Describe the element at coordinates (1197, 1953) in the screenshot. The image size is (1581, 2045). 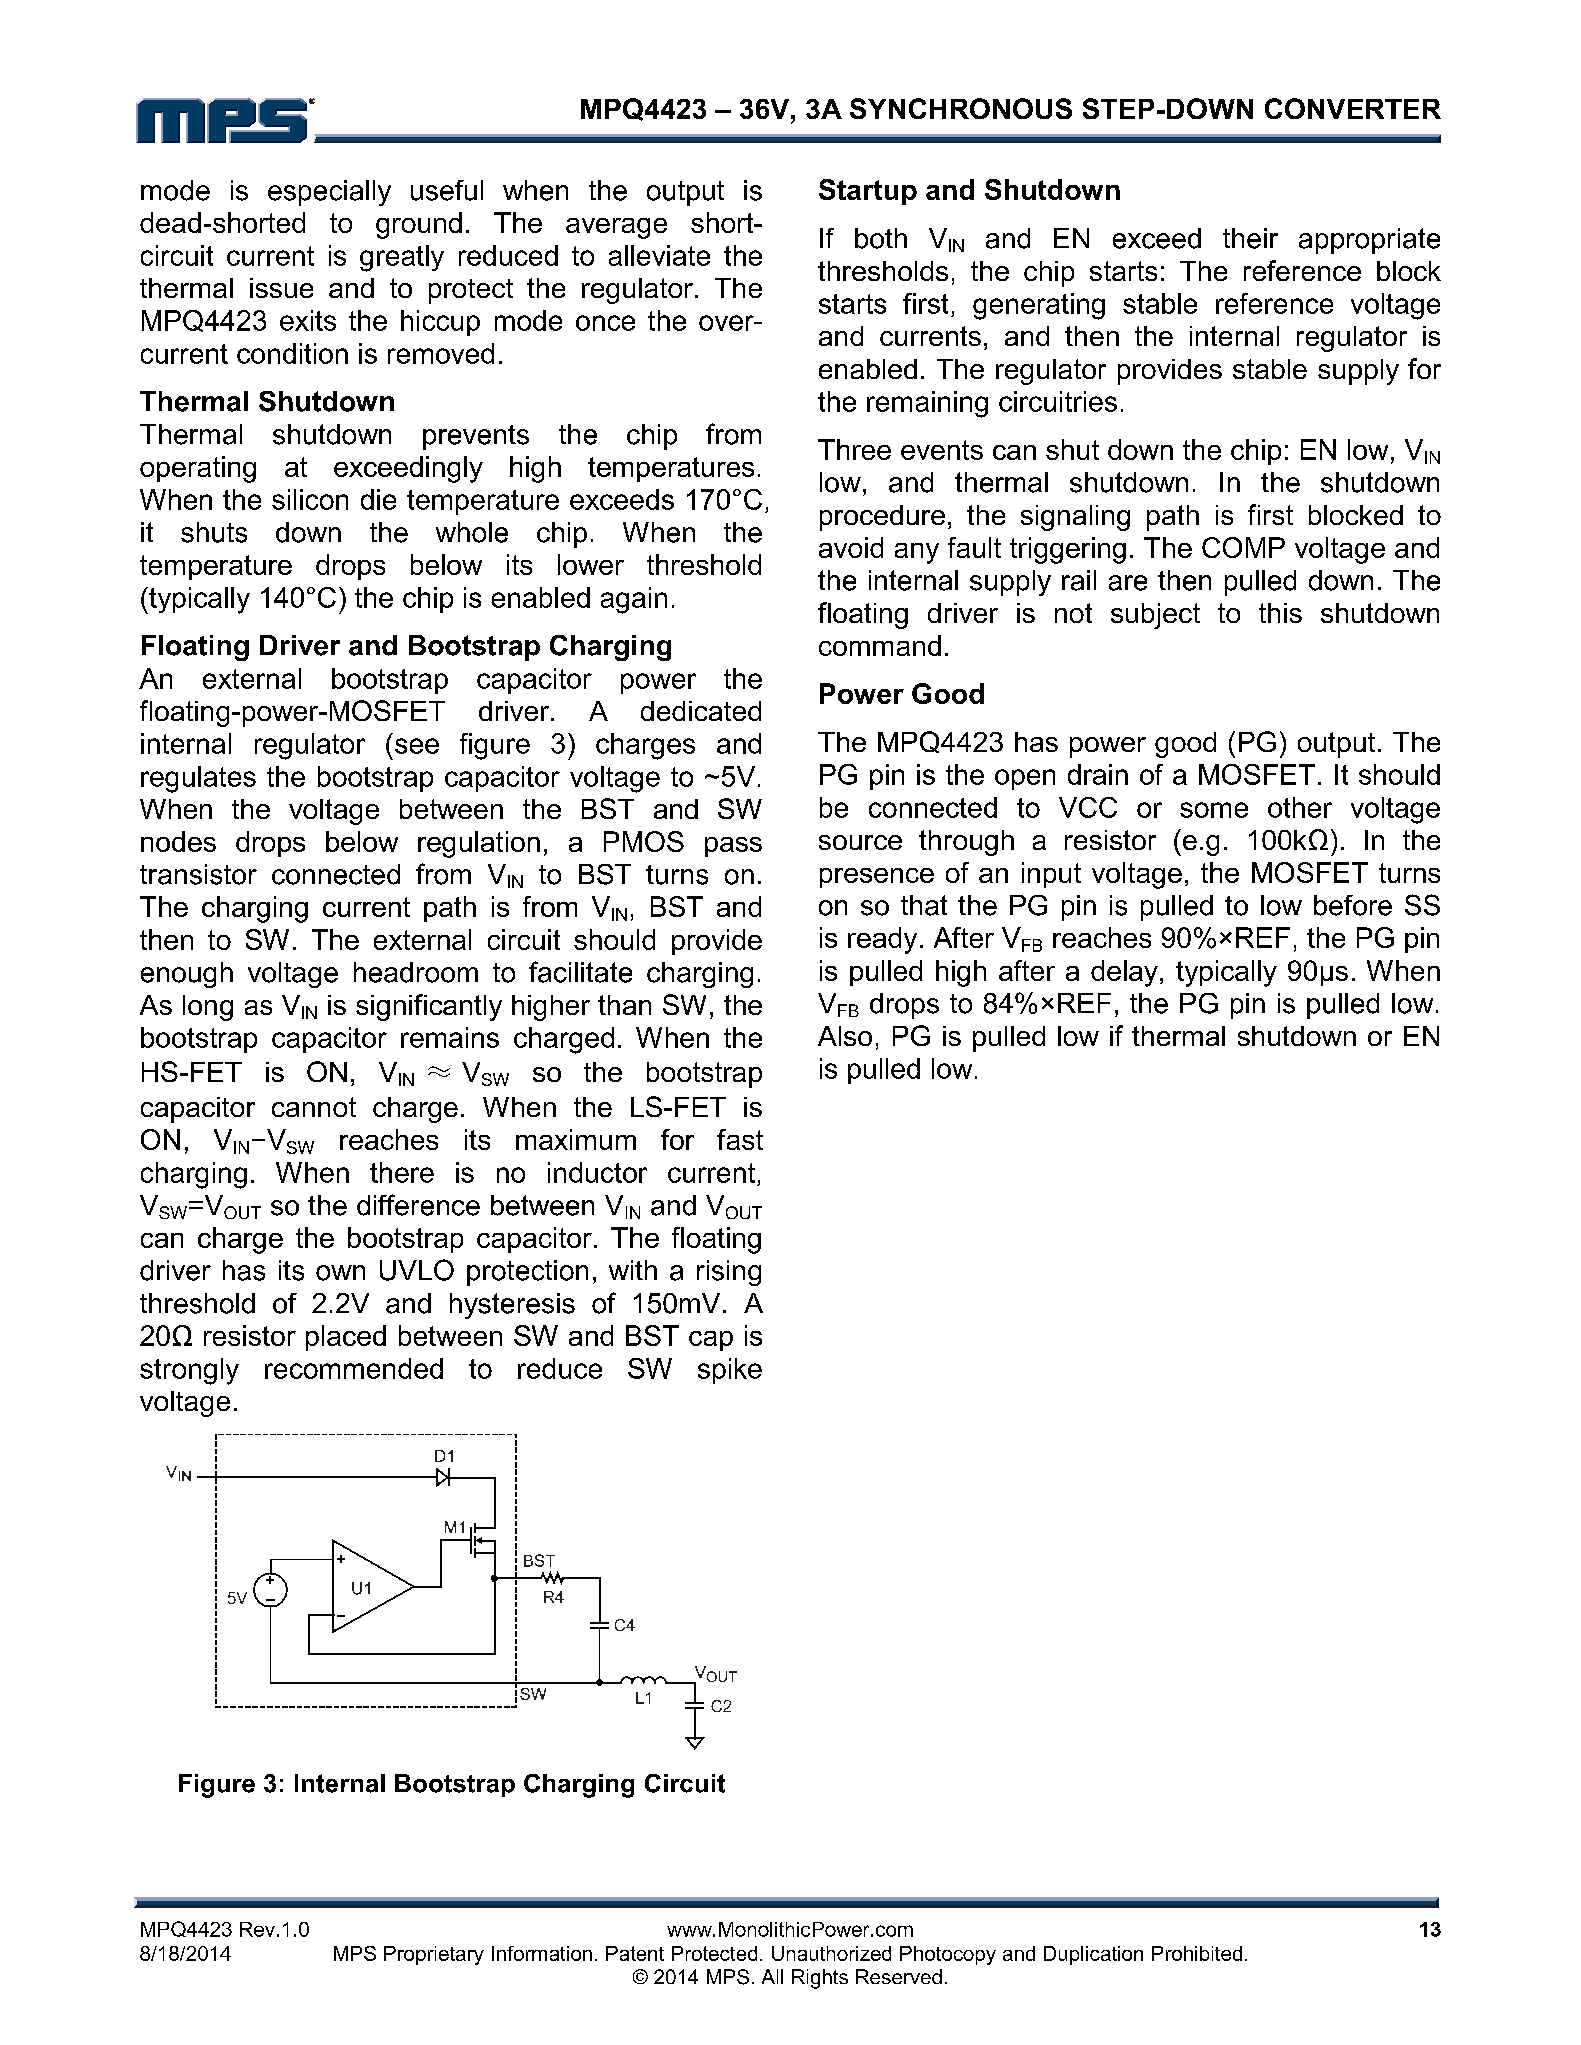
I see `Prohibited` at that location.
